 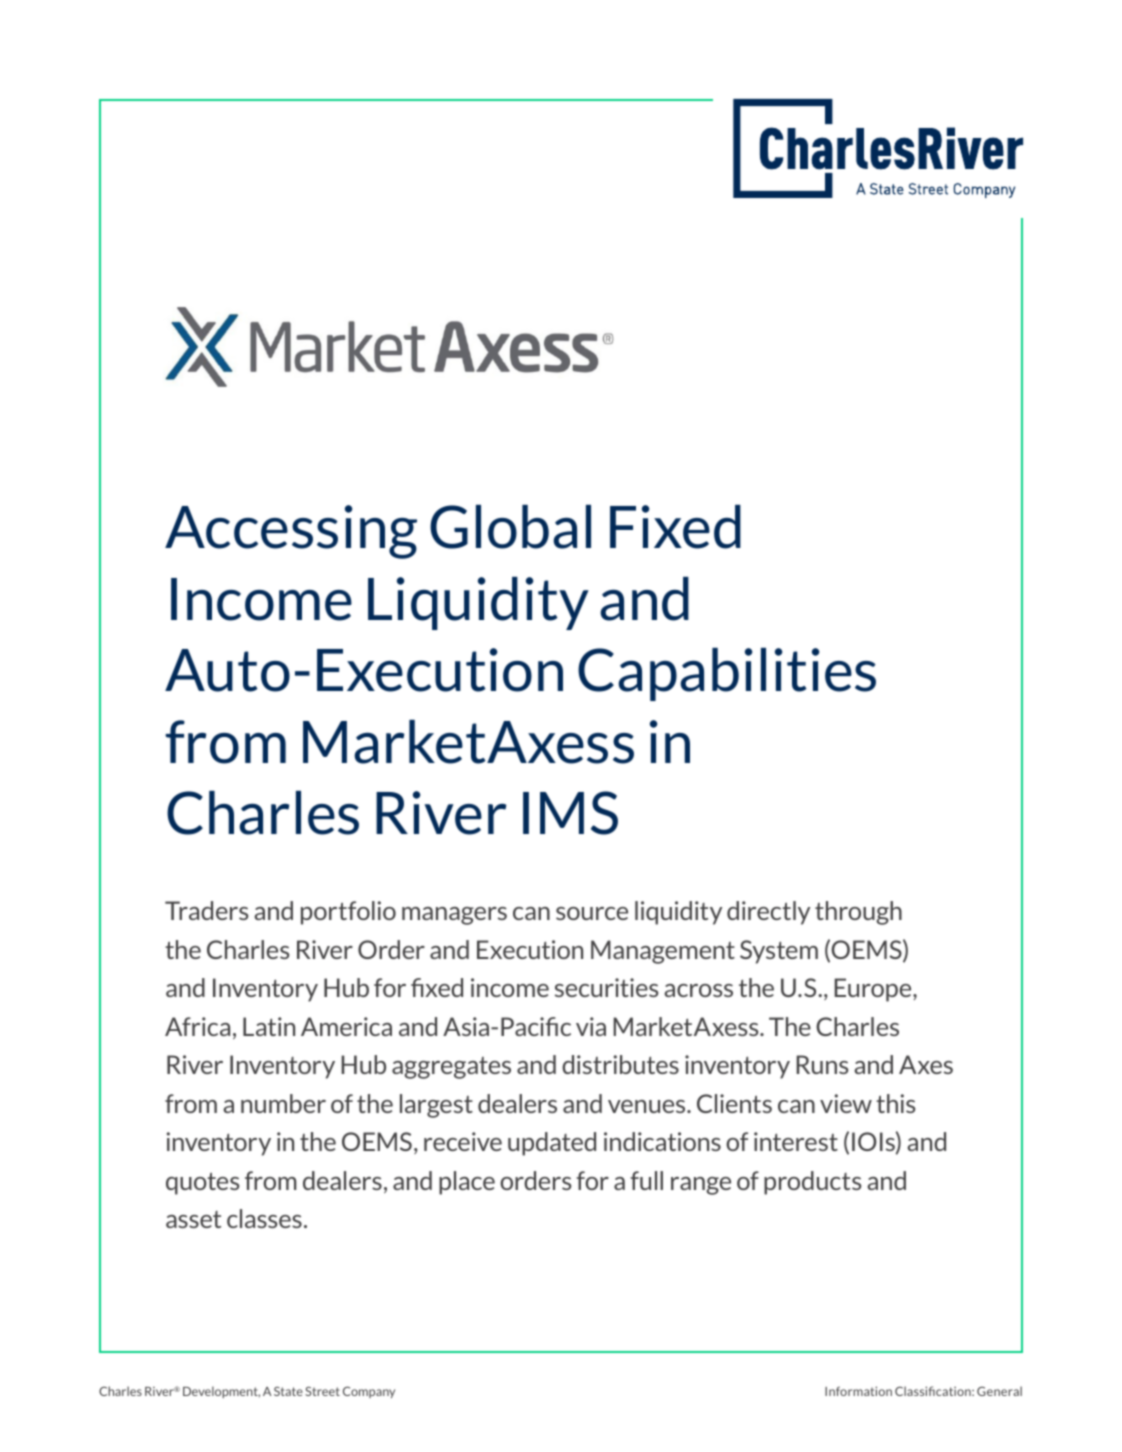 I want to click on IMS, so click(x=570, y=813).
